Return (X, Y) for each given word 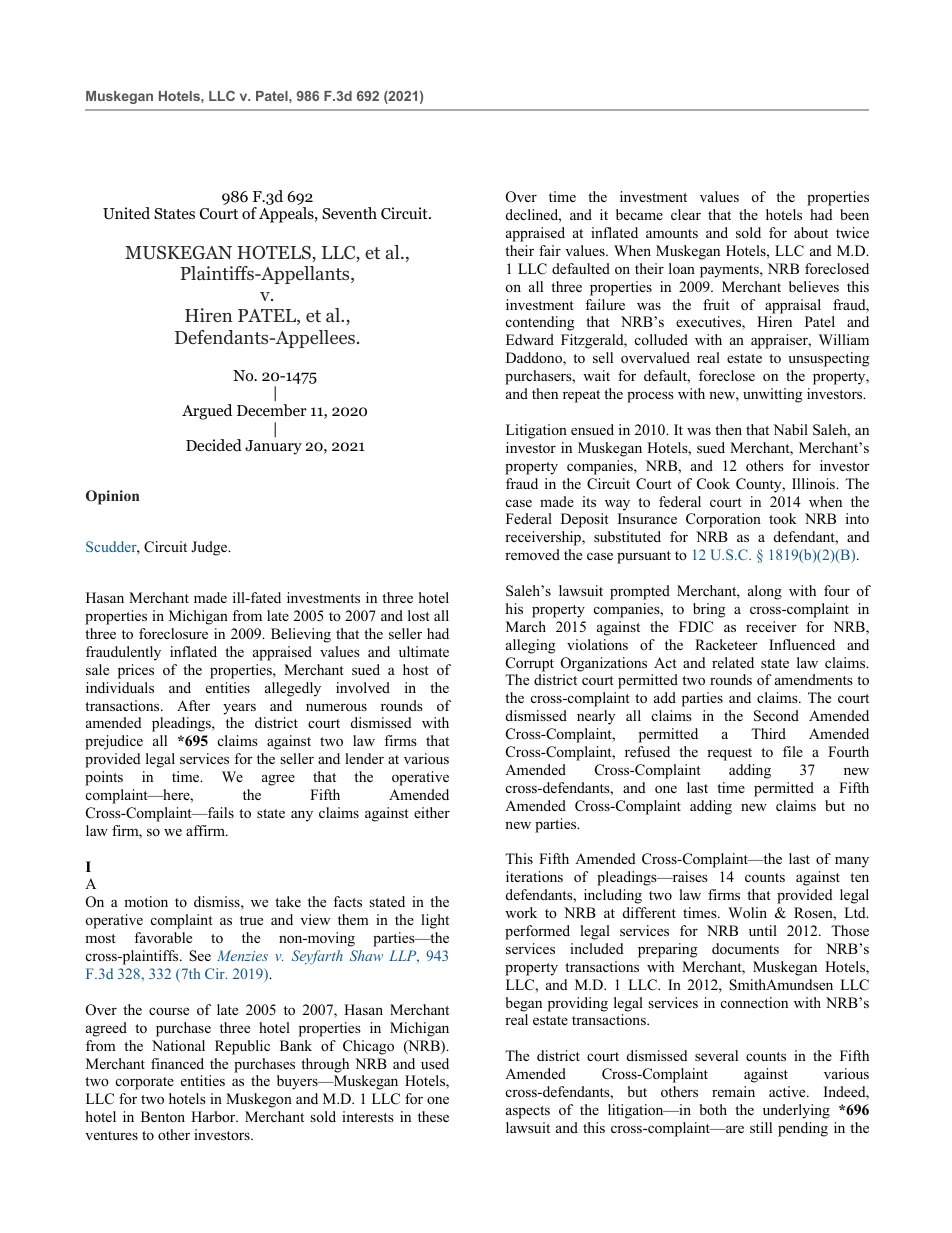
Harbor (214, 1116)
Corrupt (530, 664)
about (811, 232)
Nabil (790, 429)
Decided (214, 445)
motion (146, 901)
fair (550, 250)
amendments (814, 679)
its (589, 501)
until (763, 930)
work (521, 912)
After (193, 705)
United (126, 213)
